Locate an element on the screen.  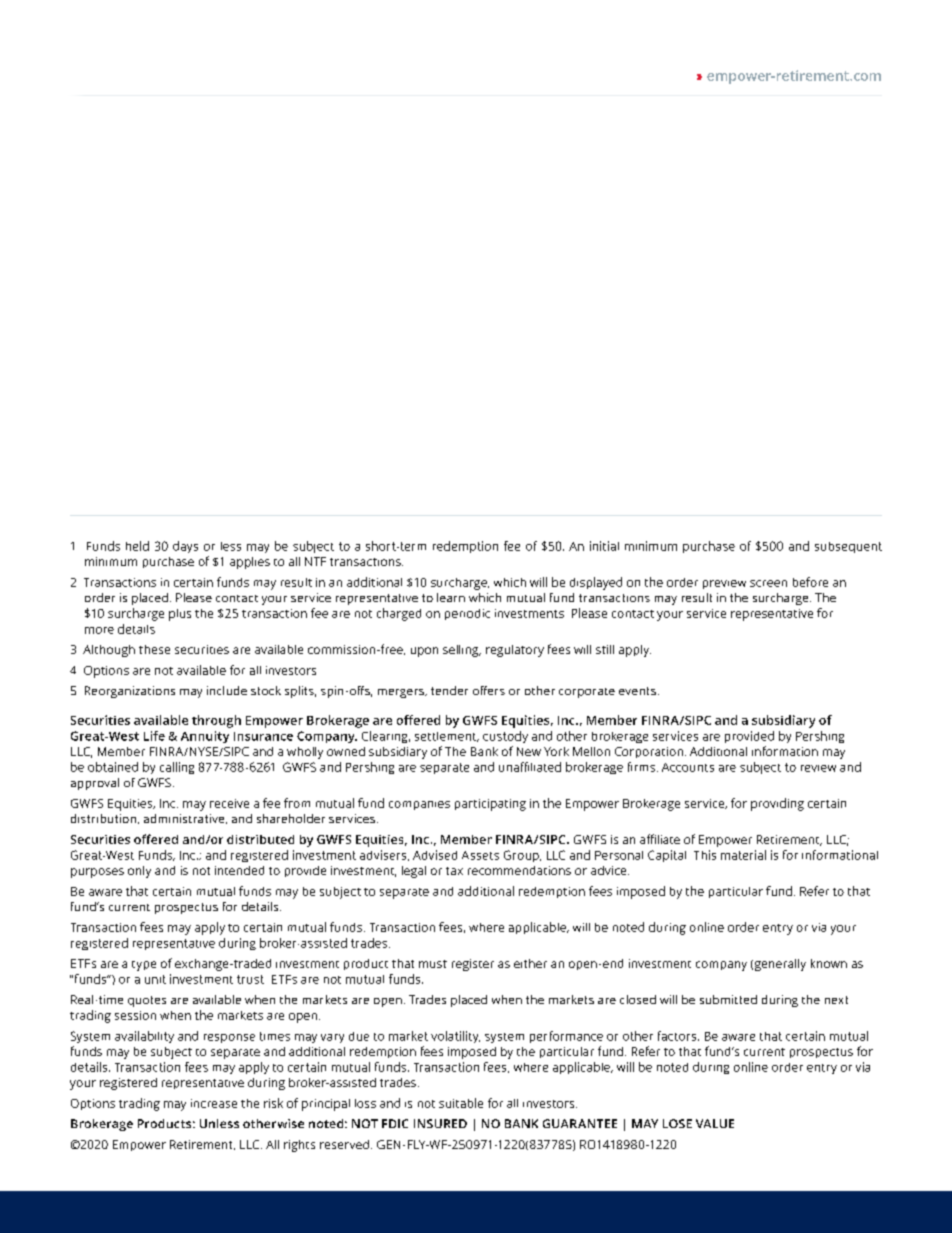
increase is located at coordinates (214, 1103).
